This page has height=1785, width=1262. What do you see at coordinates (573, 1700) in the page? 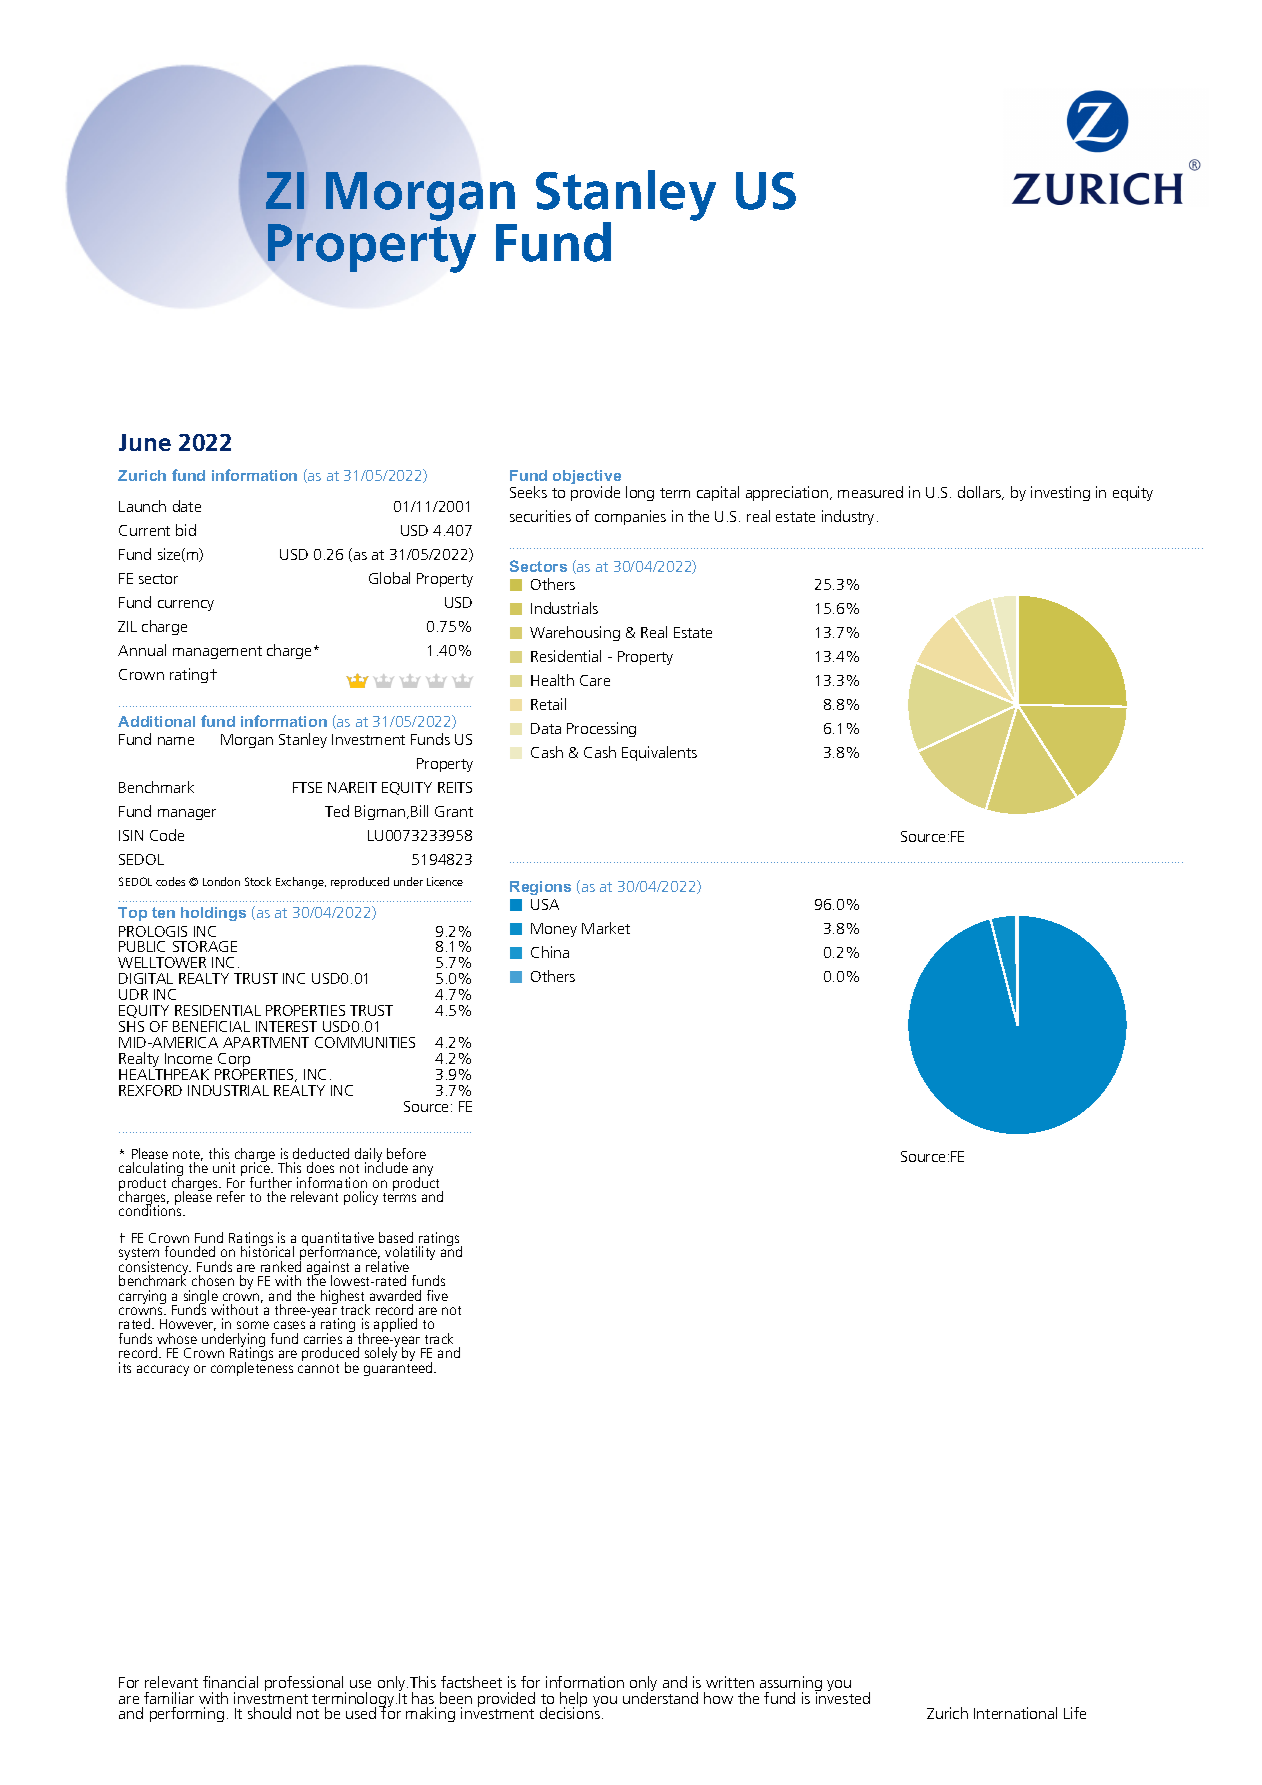
I see `help` at bounding box center [573, 1700].
